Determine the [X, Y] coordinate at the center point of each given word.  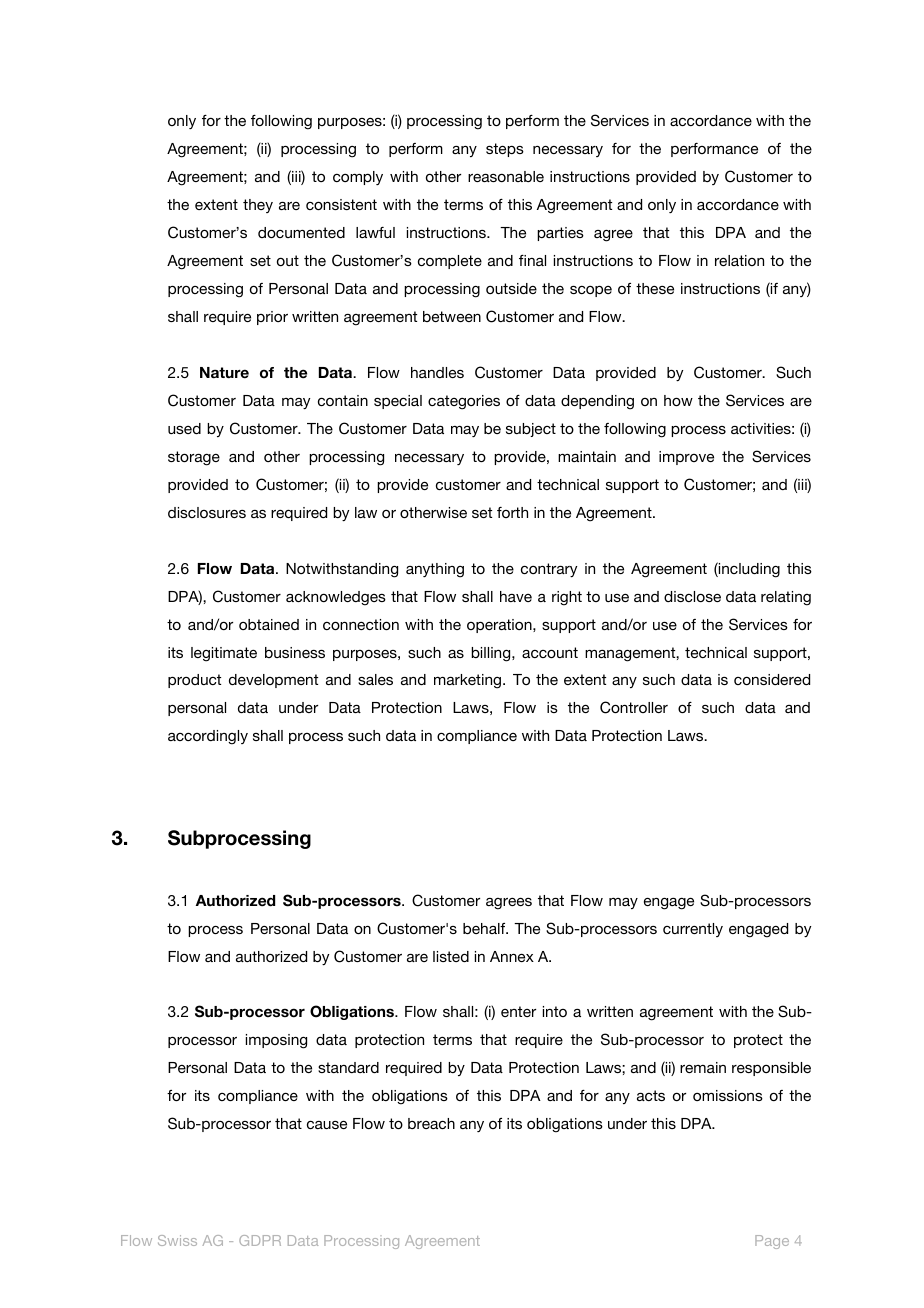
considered [772, 679]
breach [431, 1123]
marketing [469, 681]
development [273, 681]
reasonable [506, 176]
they [258, 206]
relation [739, 260]
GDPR [260, 1240]
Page [772, 1242]
